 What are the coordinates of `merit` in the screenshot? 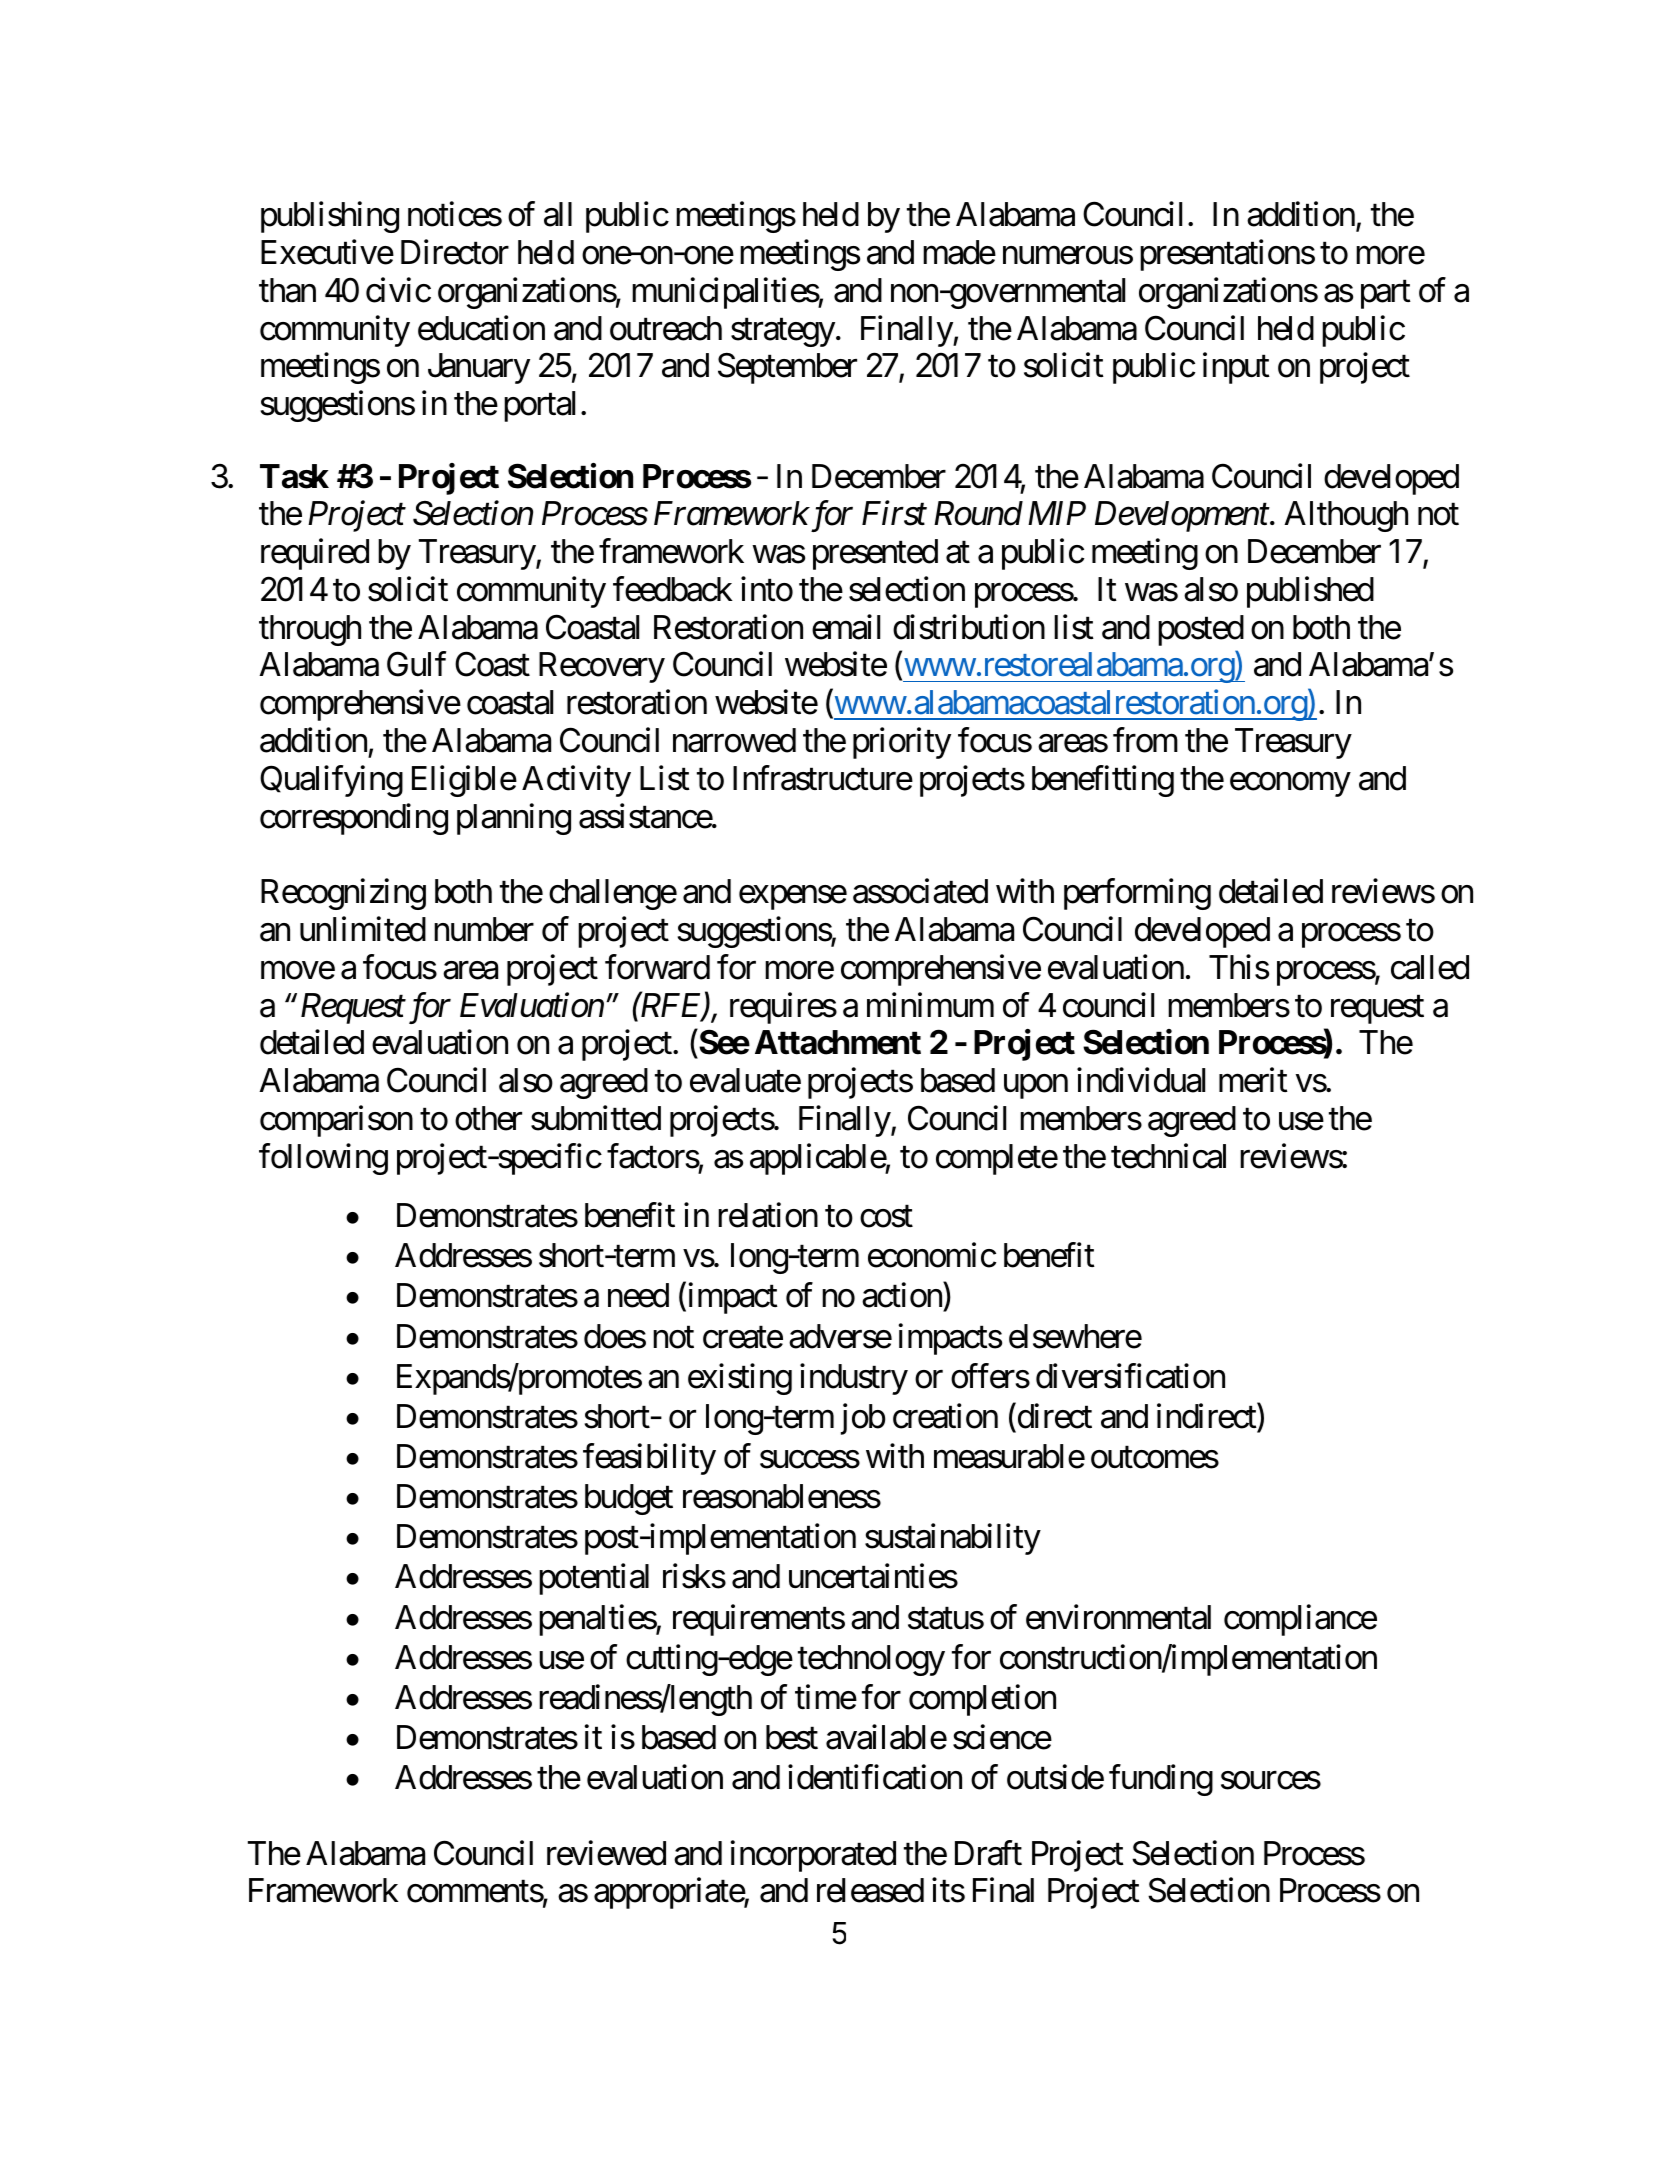 It's located at (1253, 1080).
